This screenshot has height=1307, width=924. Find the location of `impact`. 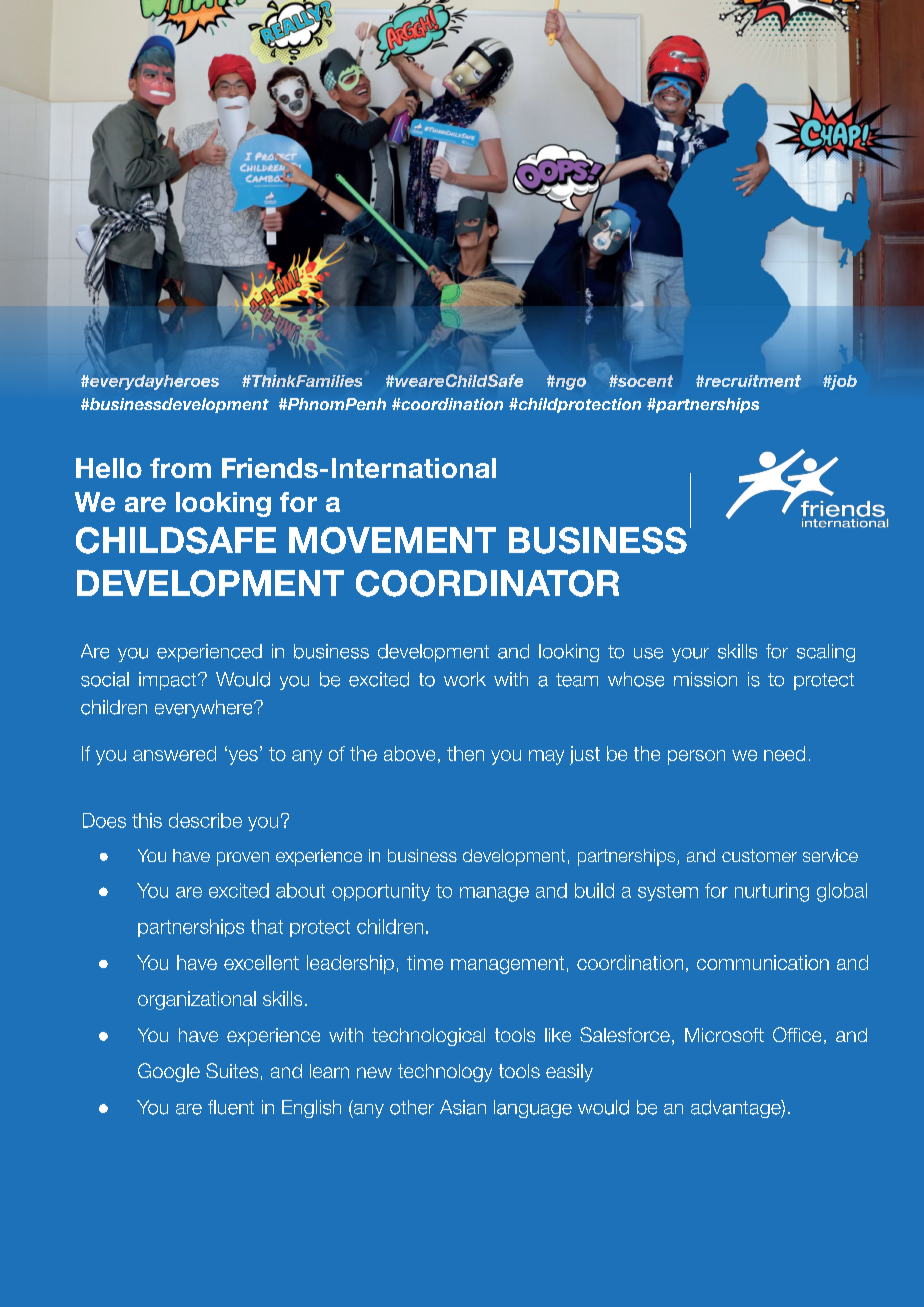

impact is located at coordinates (169, 681).
